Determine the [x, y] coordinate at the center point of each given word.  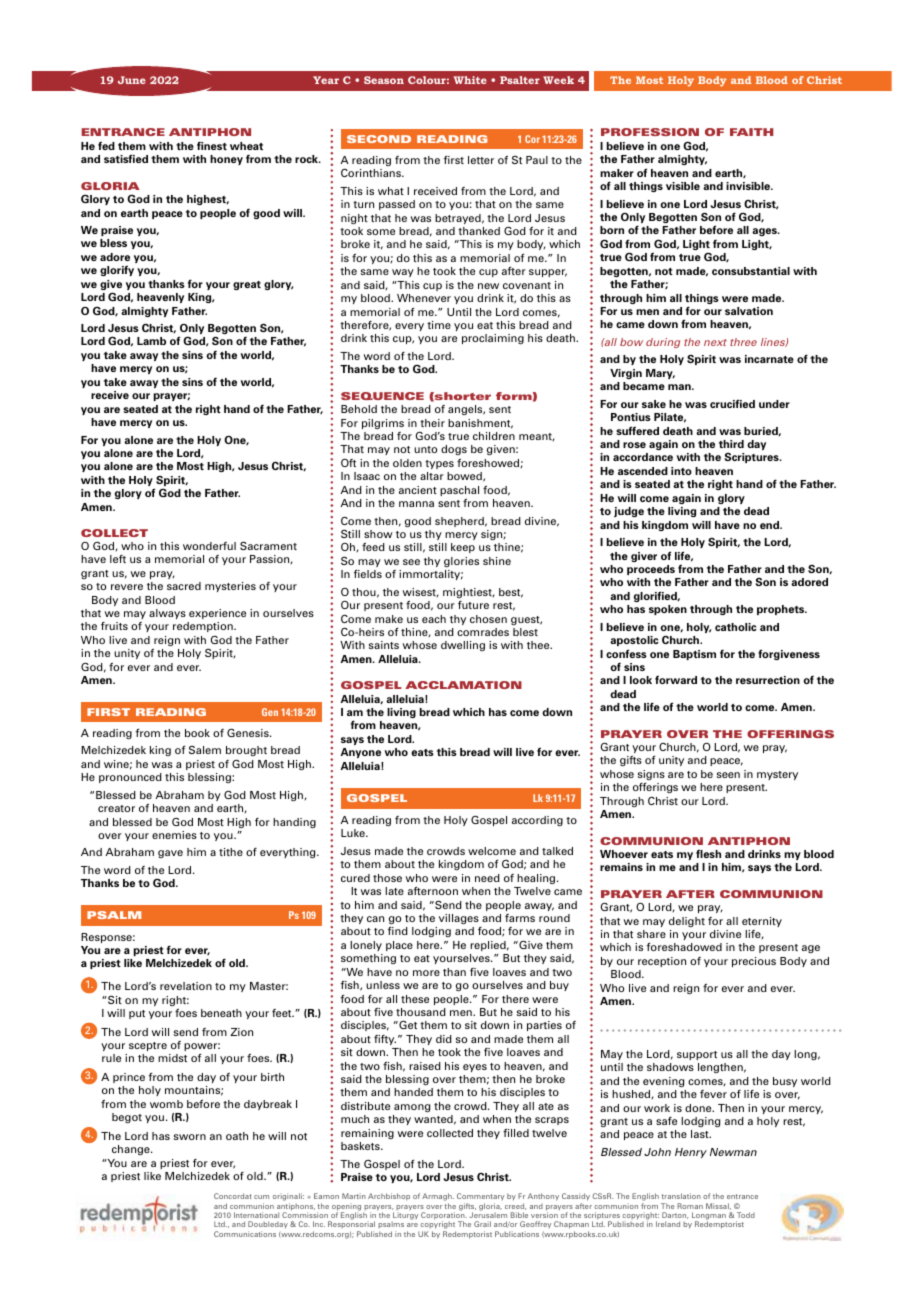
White [470, 80]
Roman [690, 1206]
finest [212, 145]
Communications [245, 1234]
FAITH [751, 132]
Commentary [480, 1198]
